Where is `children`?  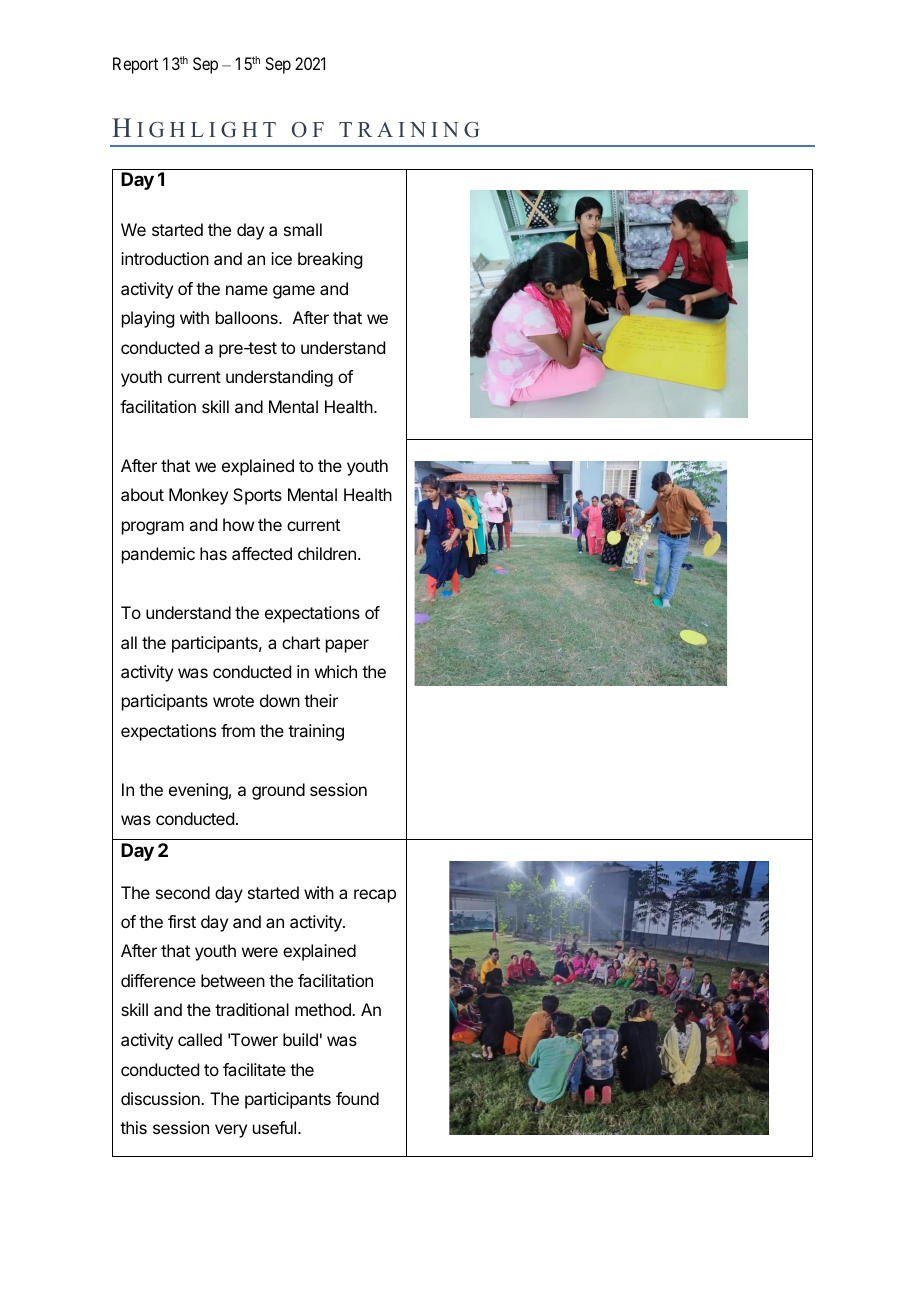
children is located at coordinates (327, 553).
